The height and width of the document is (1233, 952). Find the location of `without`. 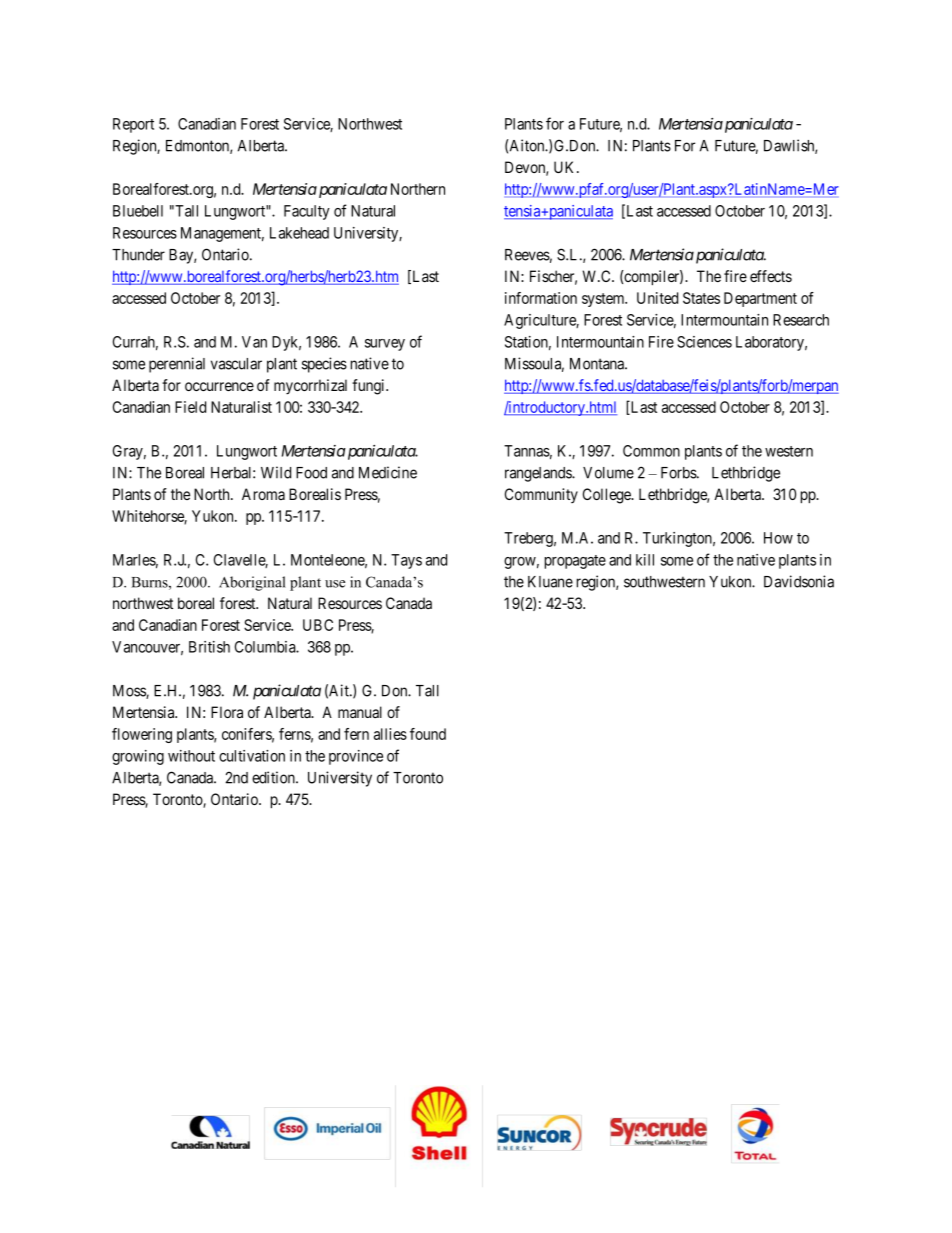

without is located at coordinates (191, 756).
